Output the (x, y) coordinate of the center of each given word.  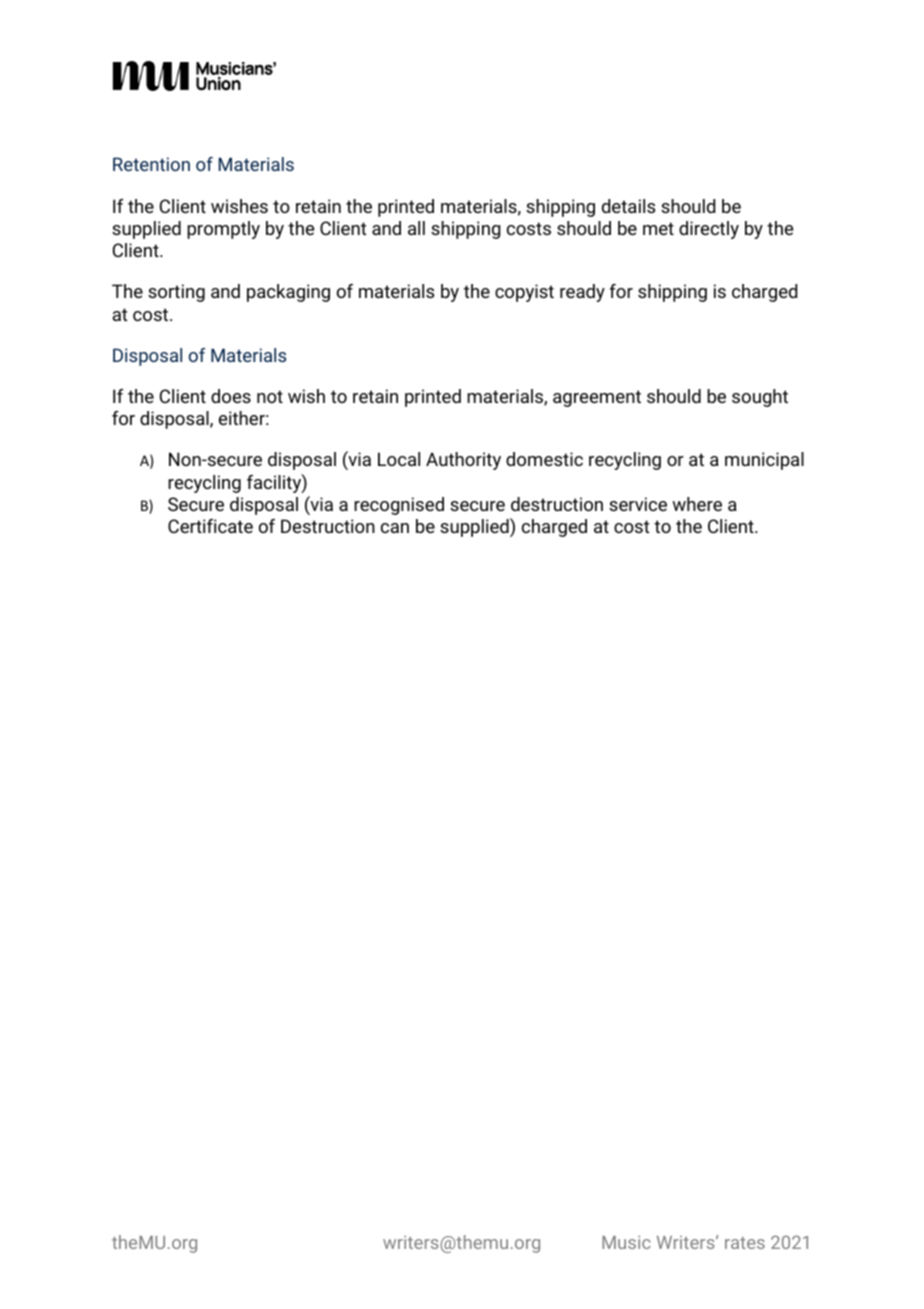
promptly (223, 230)
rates (745, 1243)
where (697, 504)
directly (709, 230)
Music (626, 1242)
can (395, 528)
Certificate (210, 526)
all (416, 228)
